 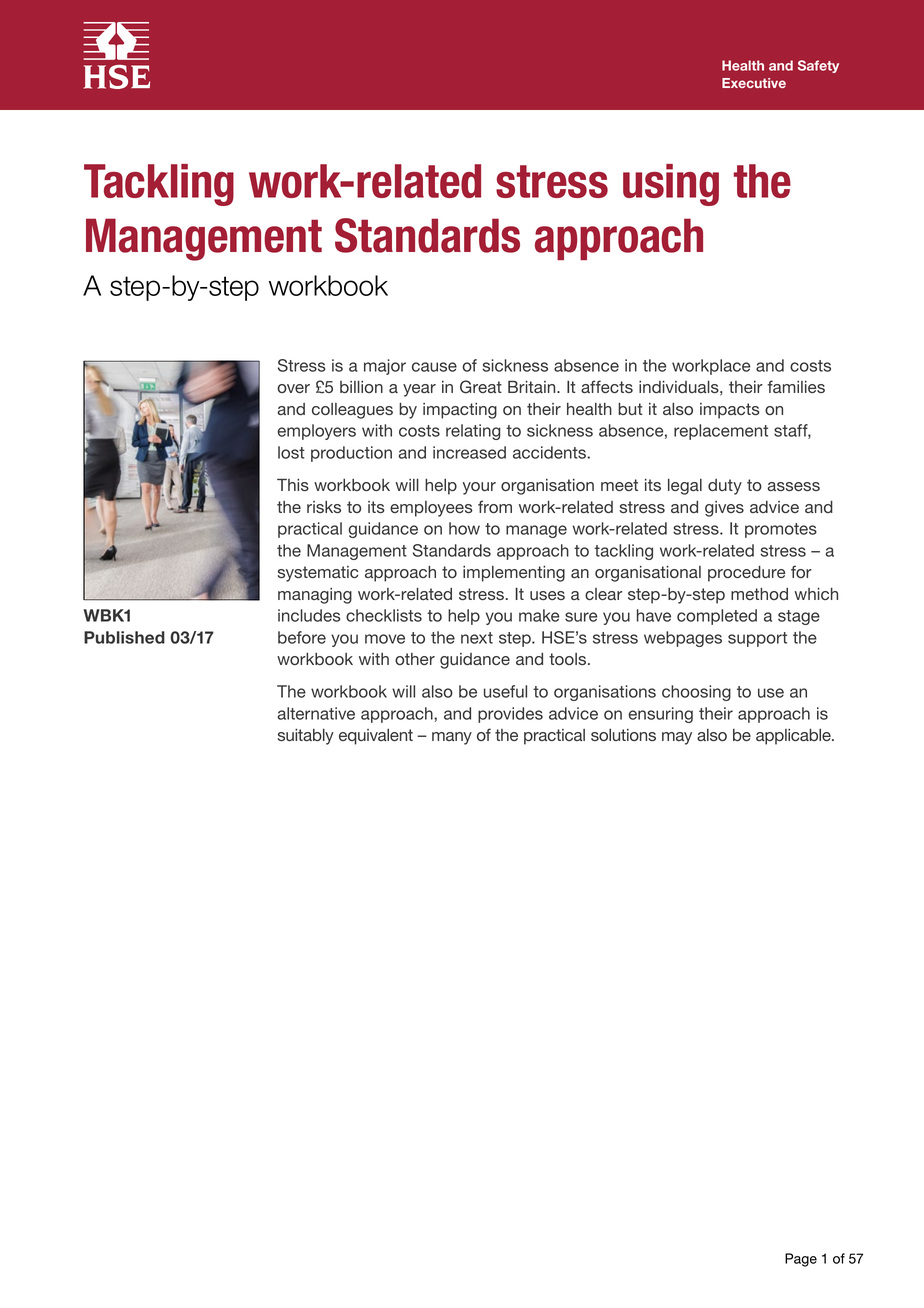 I want to click on cause, so click(x=434, y=367).
